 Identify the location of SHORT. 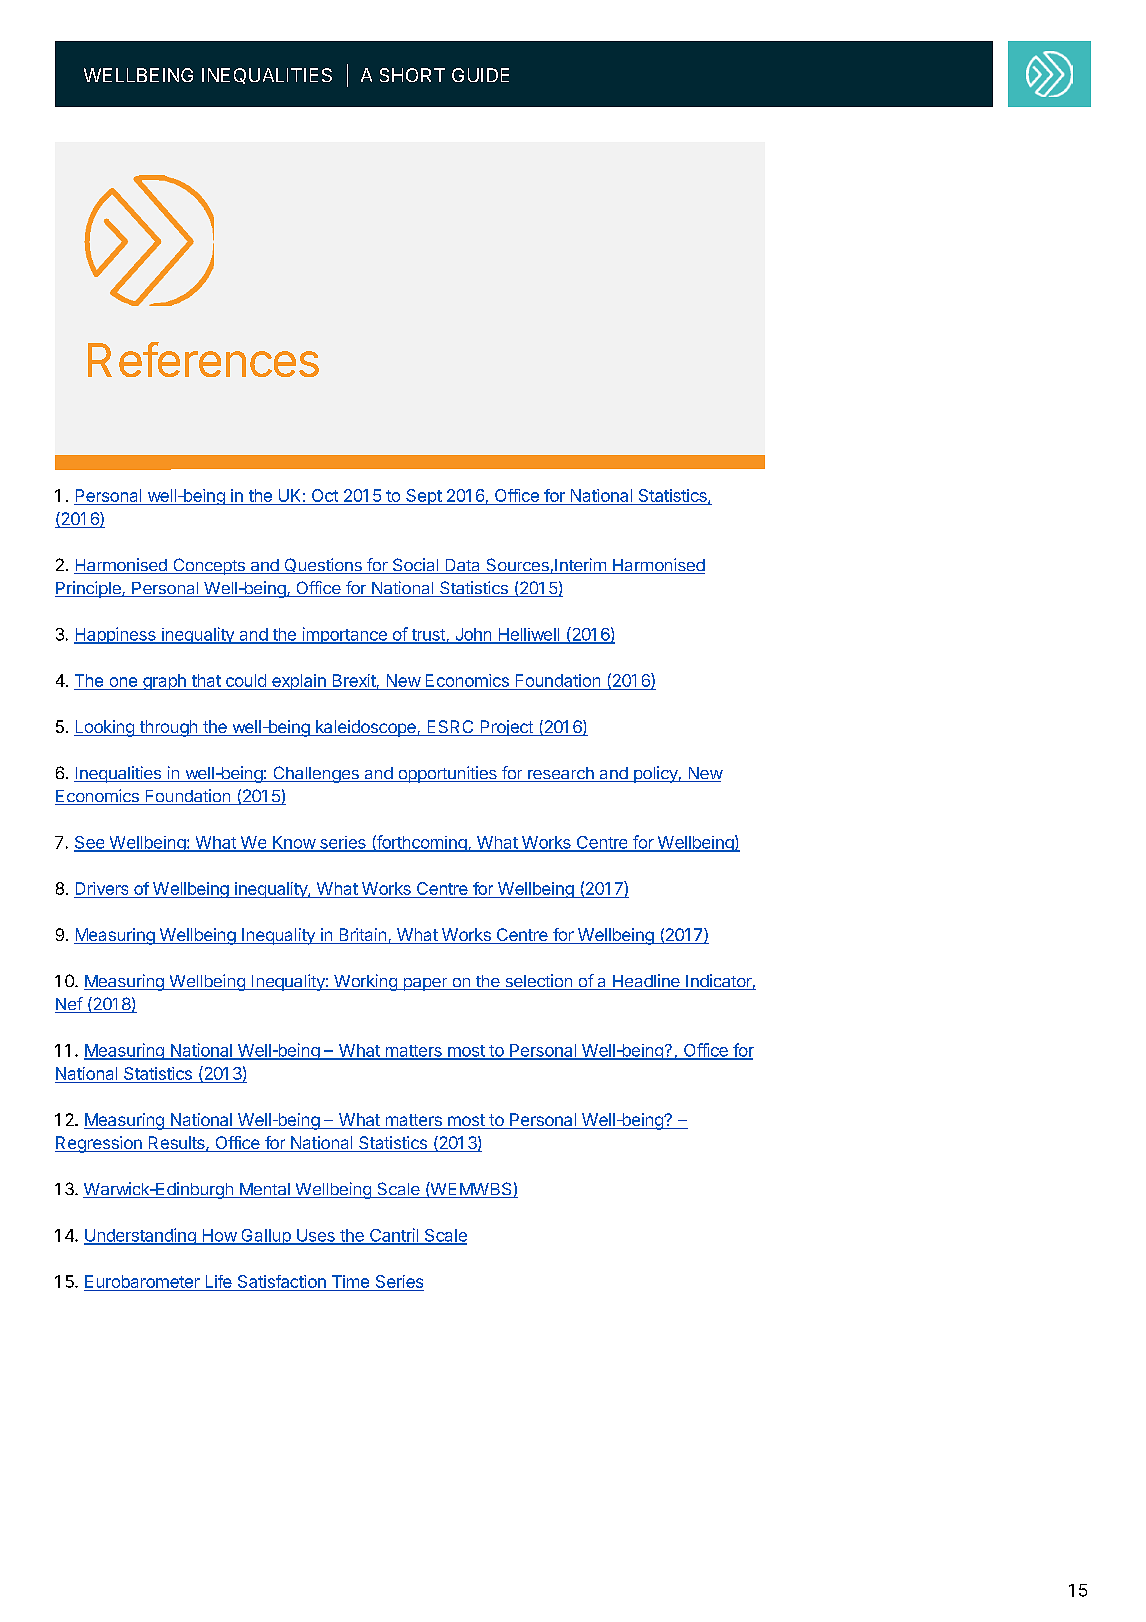
(412, 75).
